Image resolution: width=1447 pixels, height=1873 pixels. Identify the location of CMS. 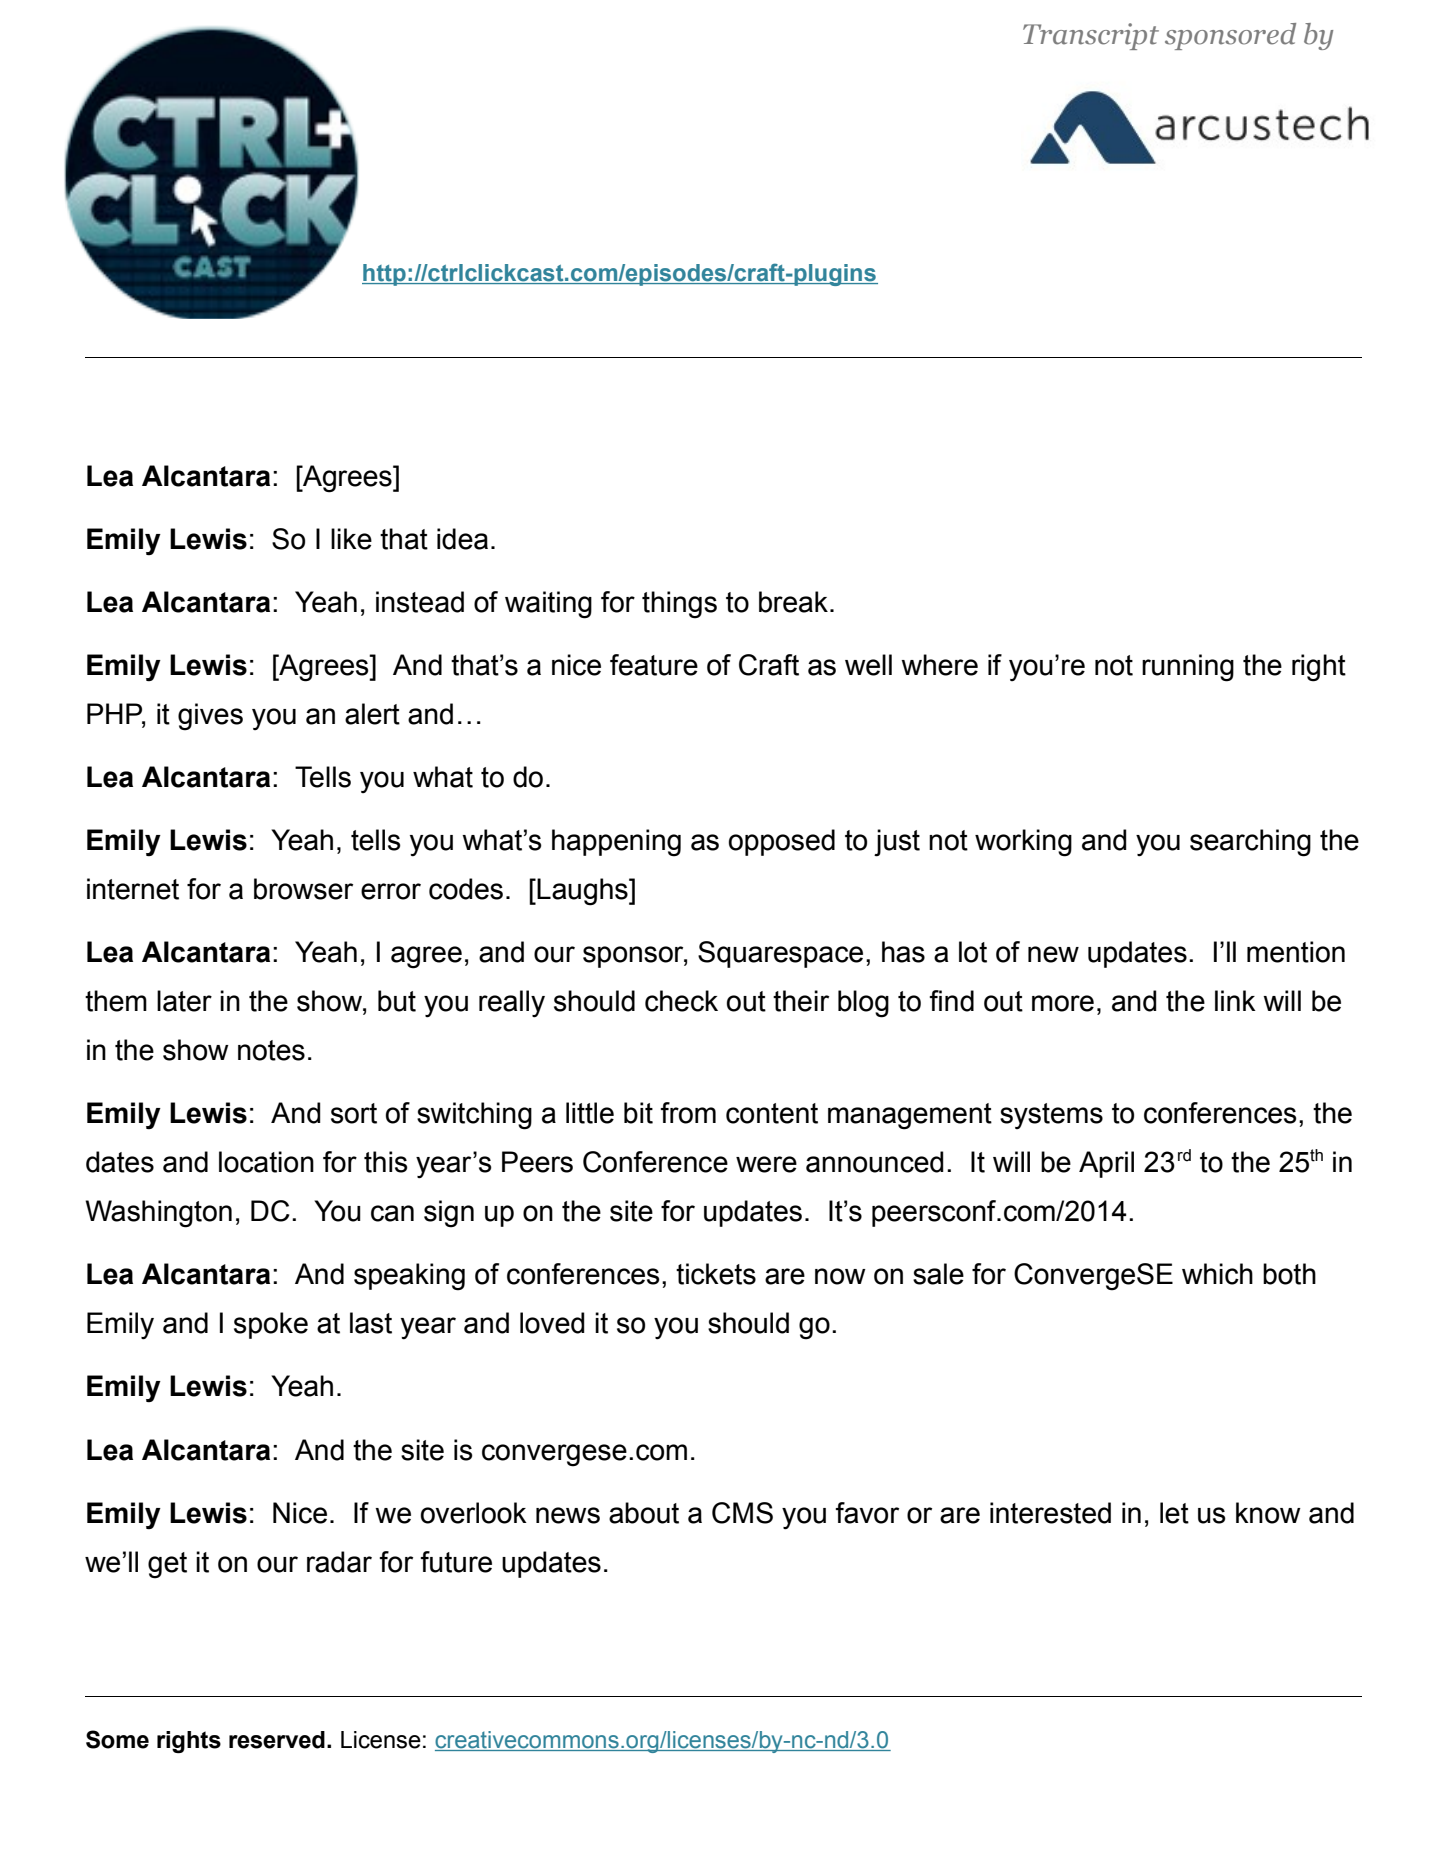
(742, 1513).
